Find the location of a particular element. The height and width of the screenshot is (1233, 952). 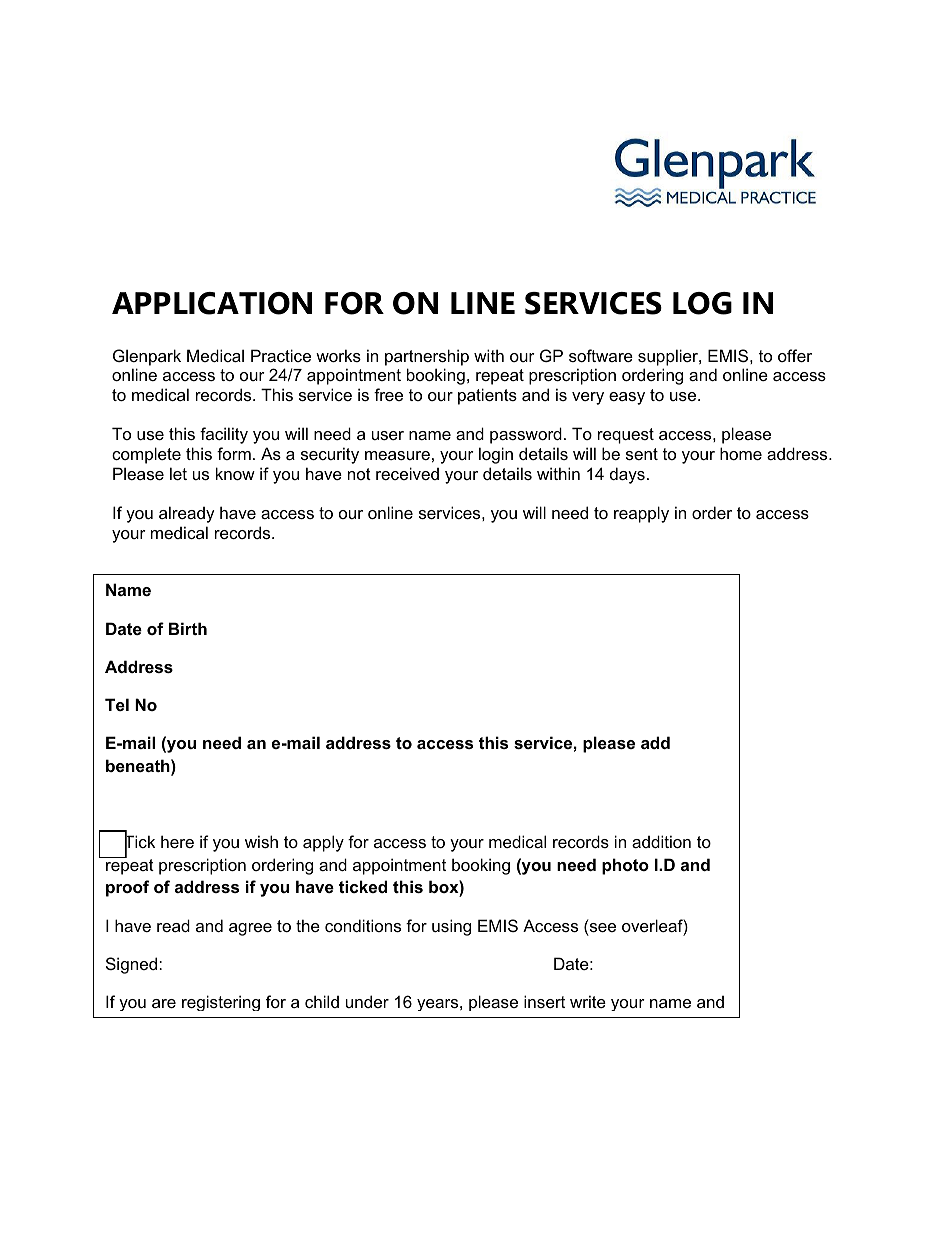

under is located at coordinates (367, 1001).
